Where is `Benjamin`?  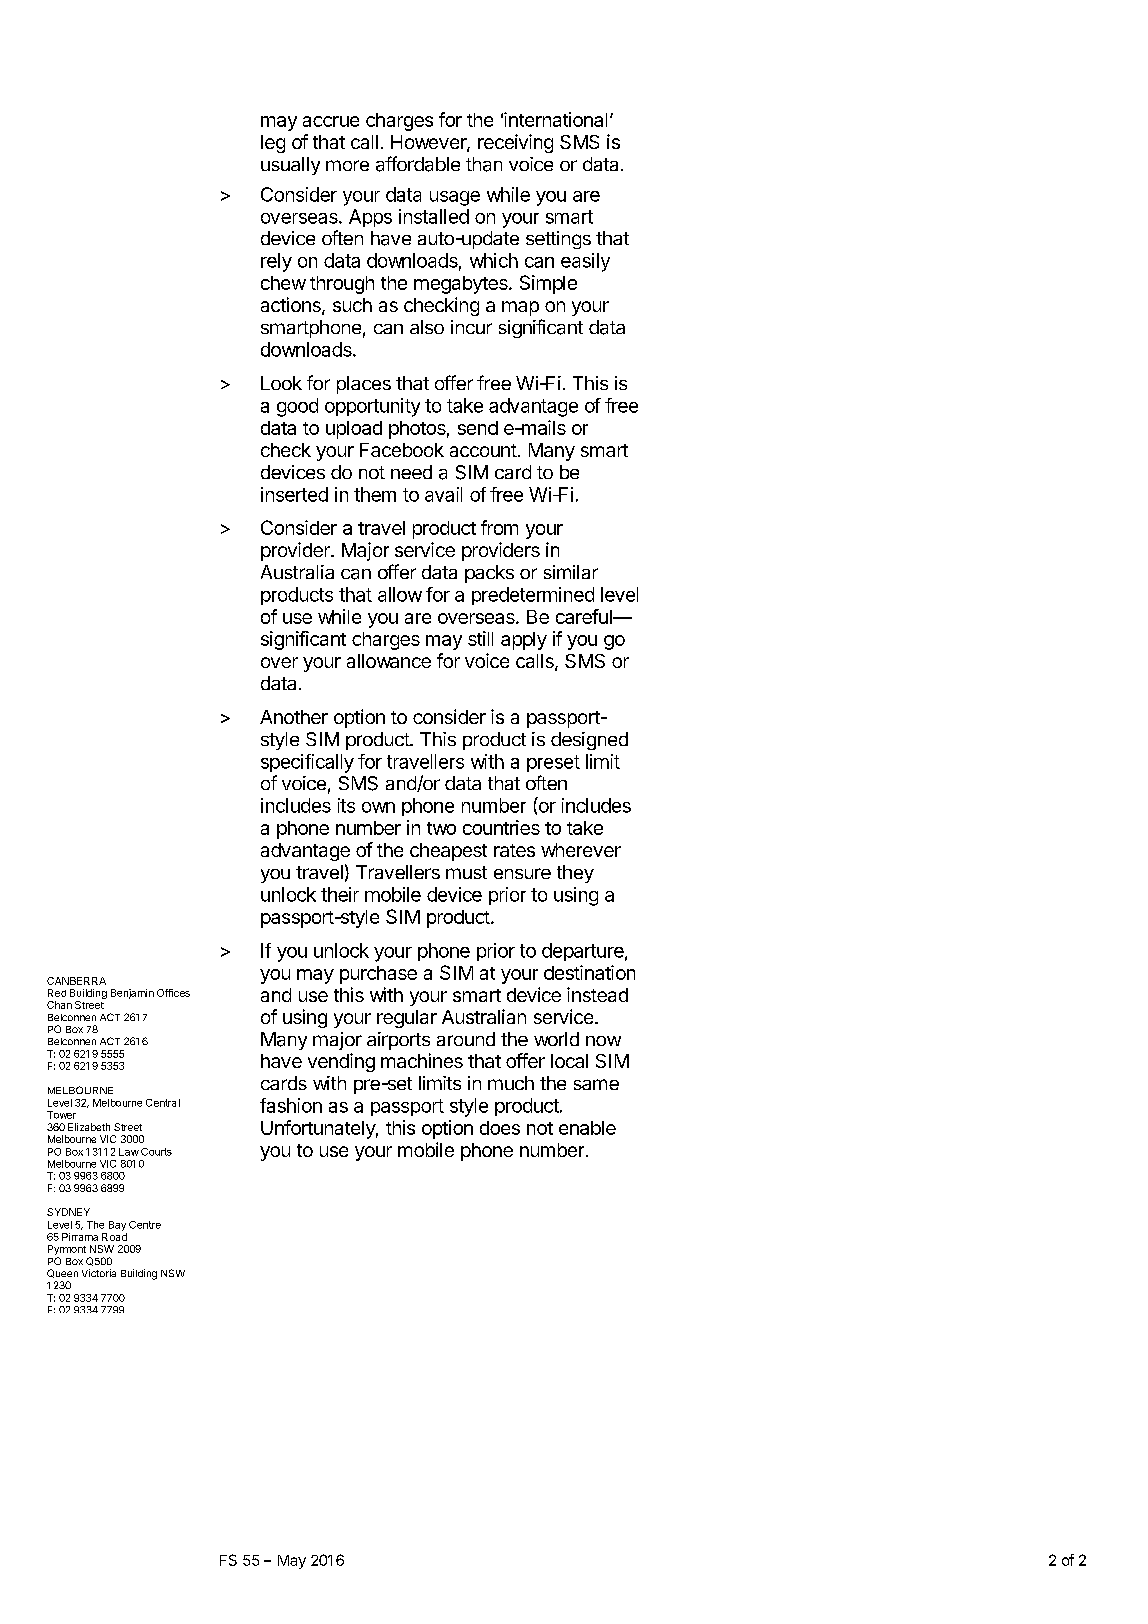
Benjamin is located at coordinates (132, 994).
